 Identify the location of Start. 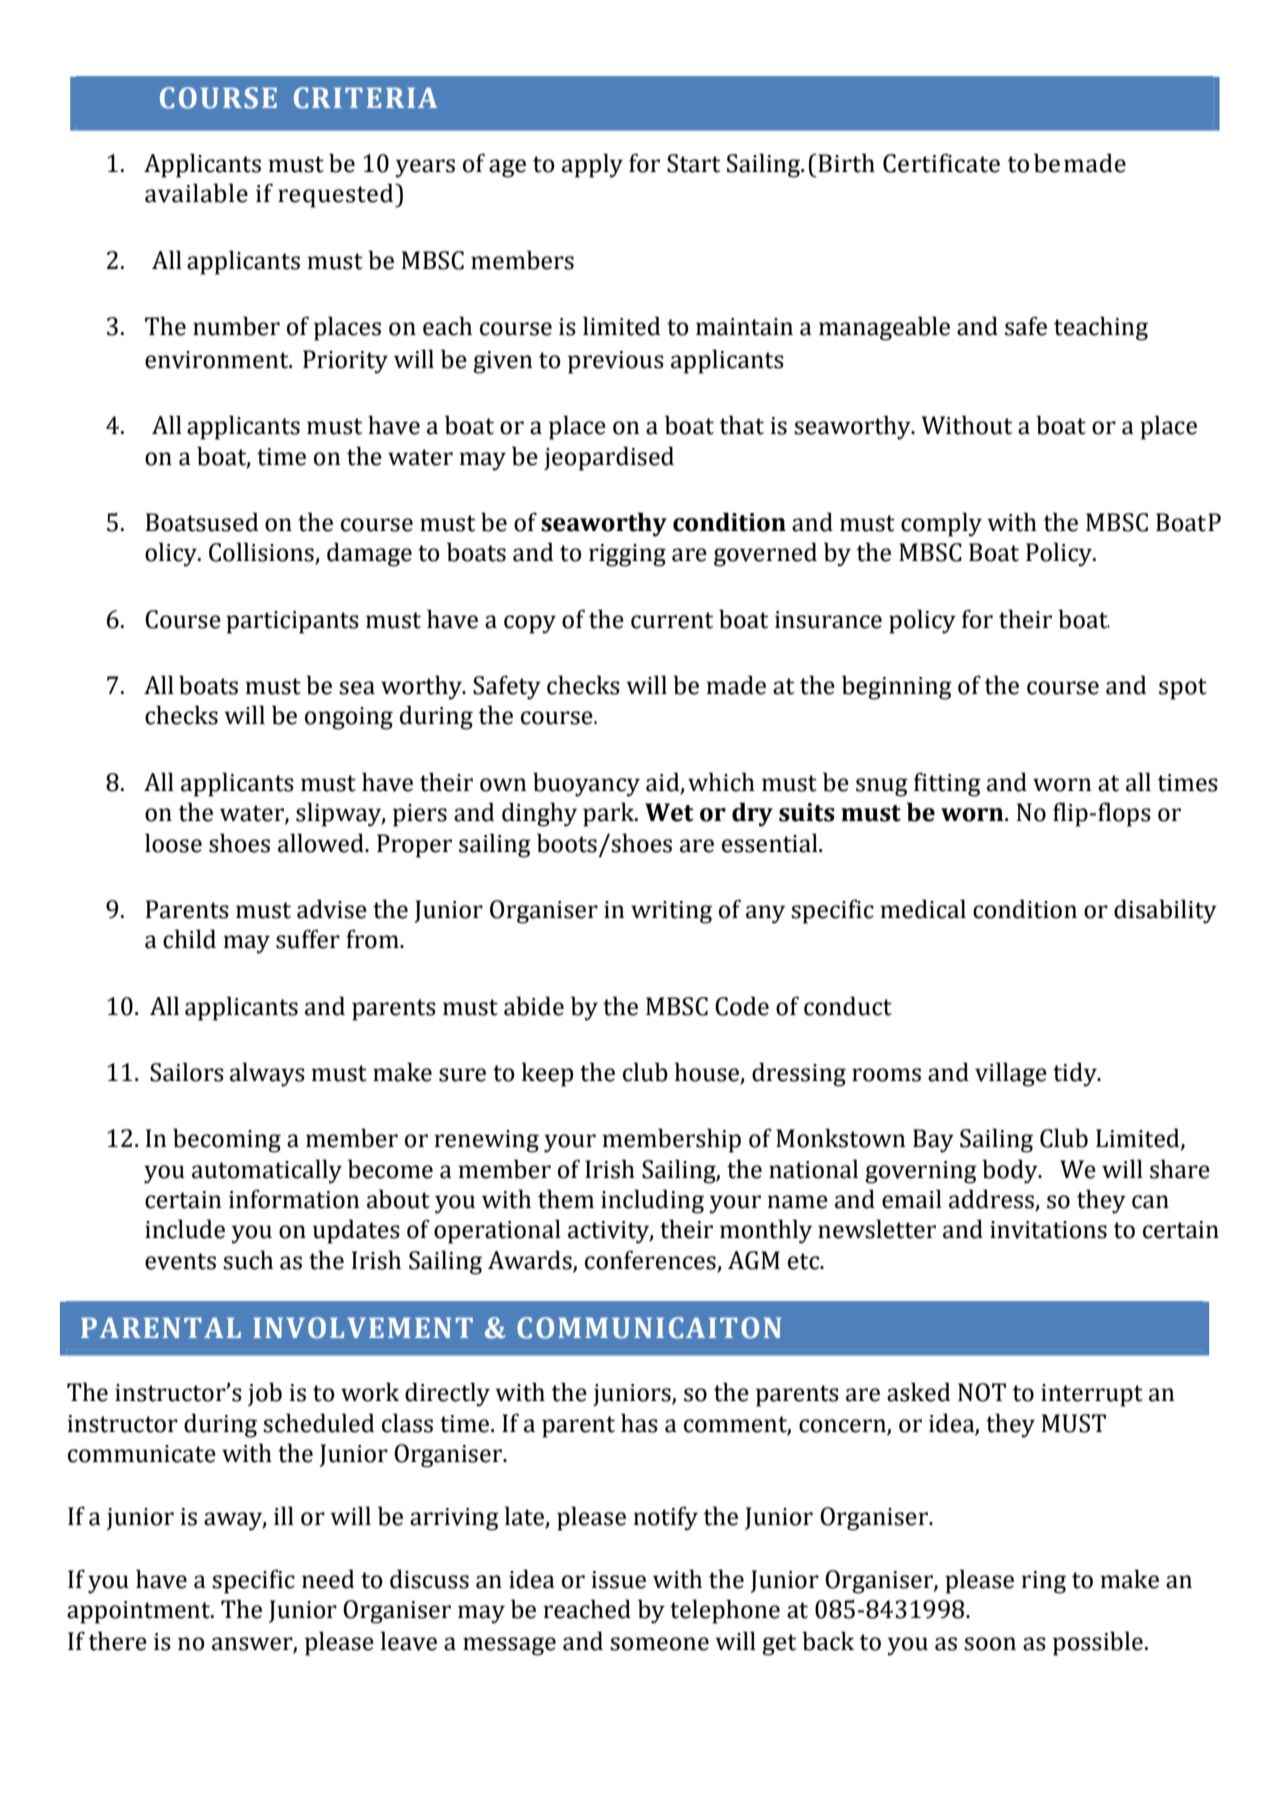
(693, 163).
